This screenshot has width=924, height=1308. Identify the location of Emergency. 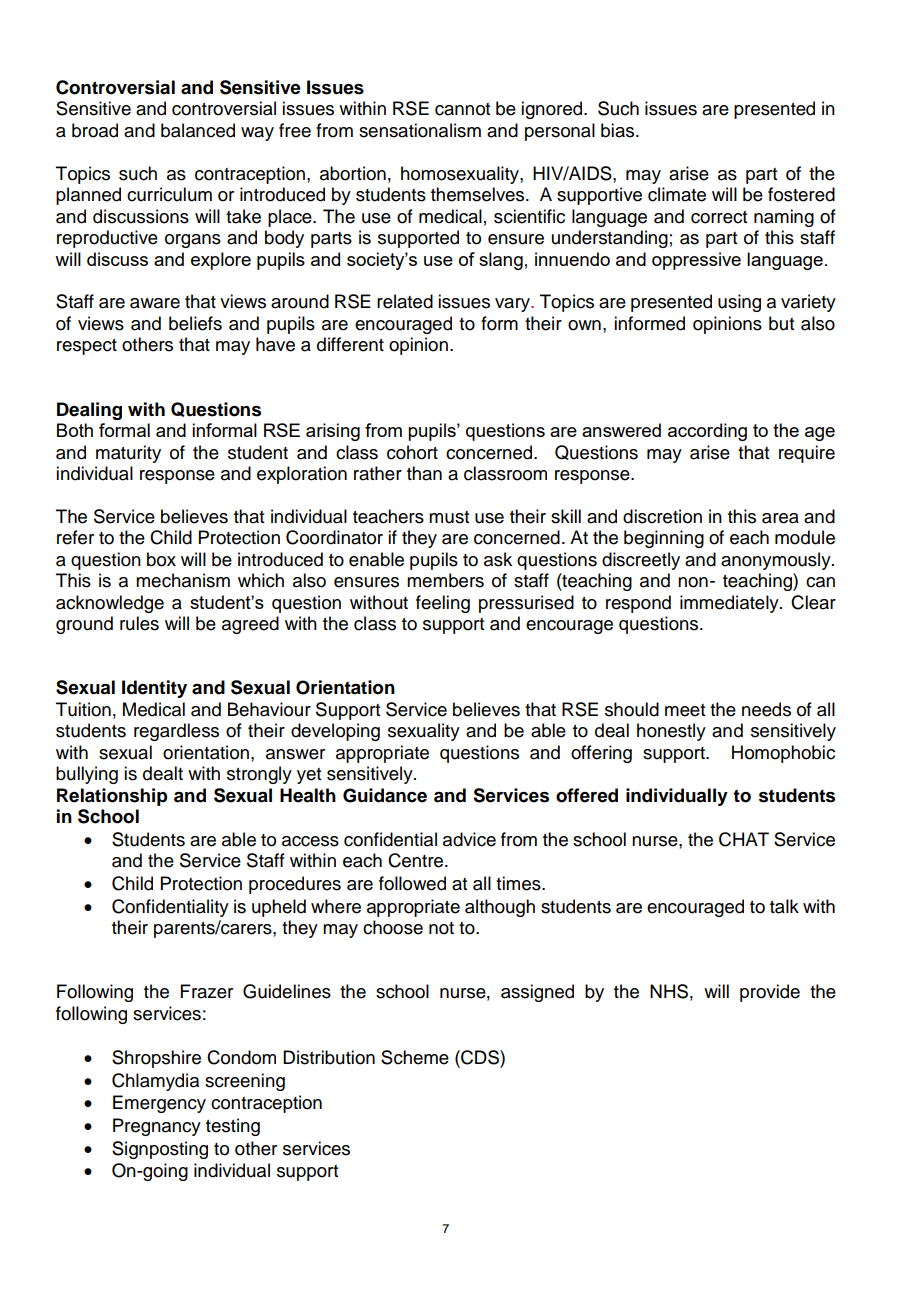
(159, 1104).
